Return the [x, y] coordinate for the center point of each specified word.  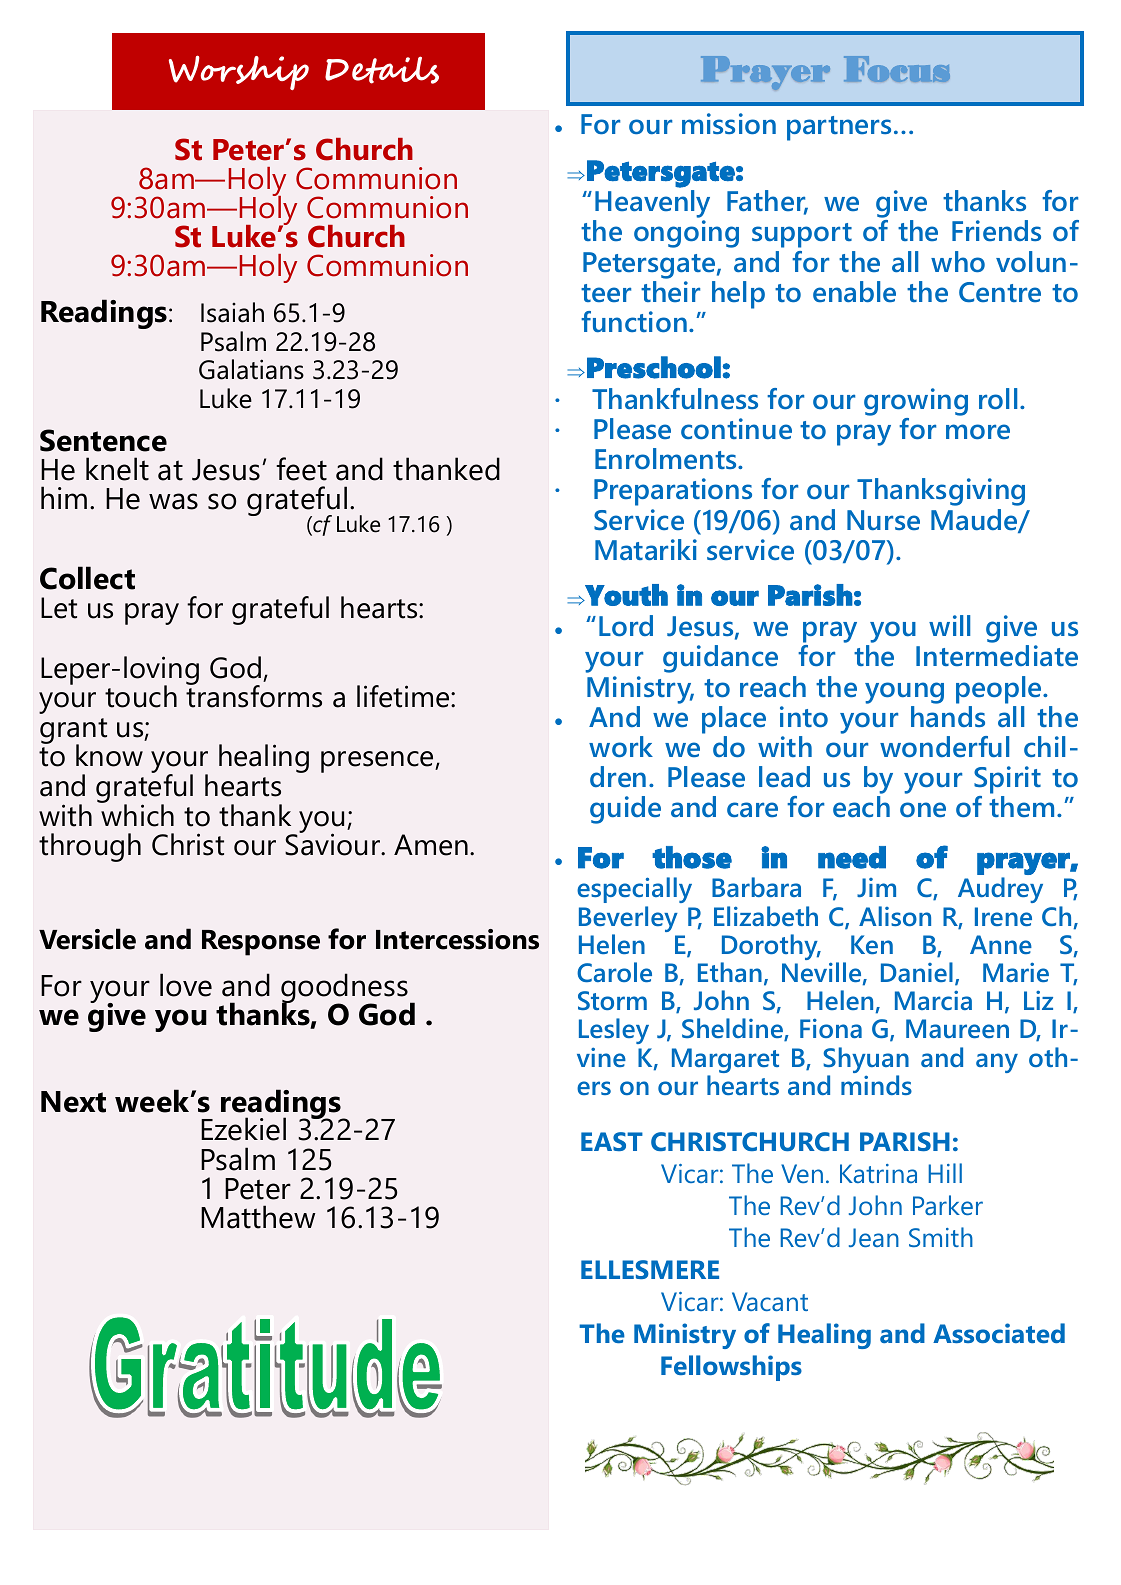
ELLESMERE [650, 1269]
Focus [897, 69]
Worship [239, 72]
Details [382, 70]
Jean [874, 1237]
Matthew [258, 1217]
